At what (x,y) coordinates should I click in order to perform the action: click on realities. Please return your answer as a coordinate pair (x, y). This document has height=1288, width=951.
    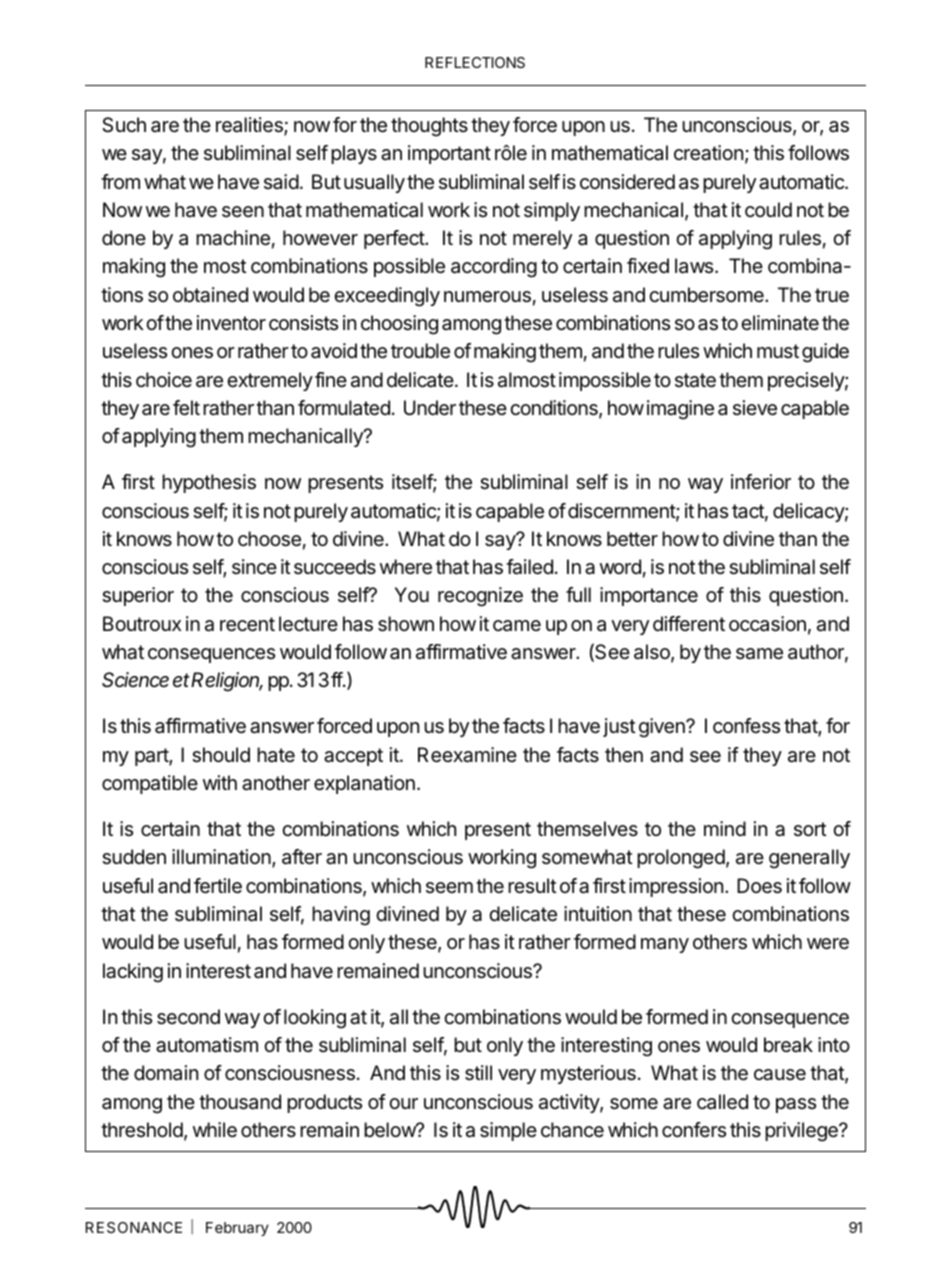
    Looking at the image, I should click on (250, 126).
